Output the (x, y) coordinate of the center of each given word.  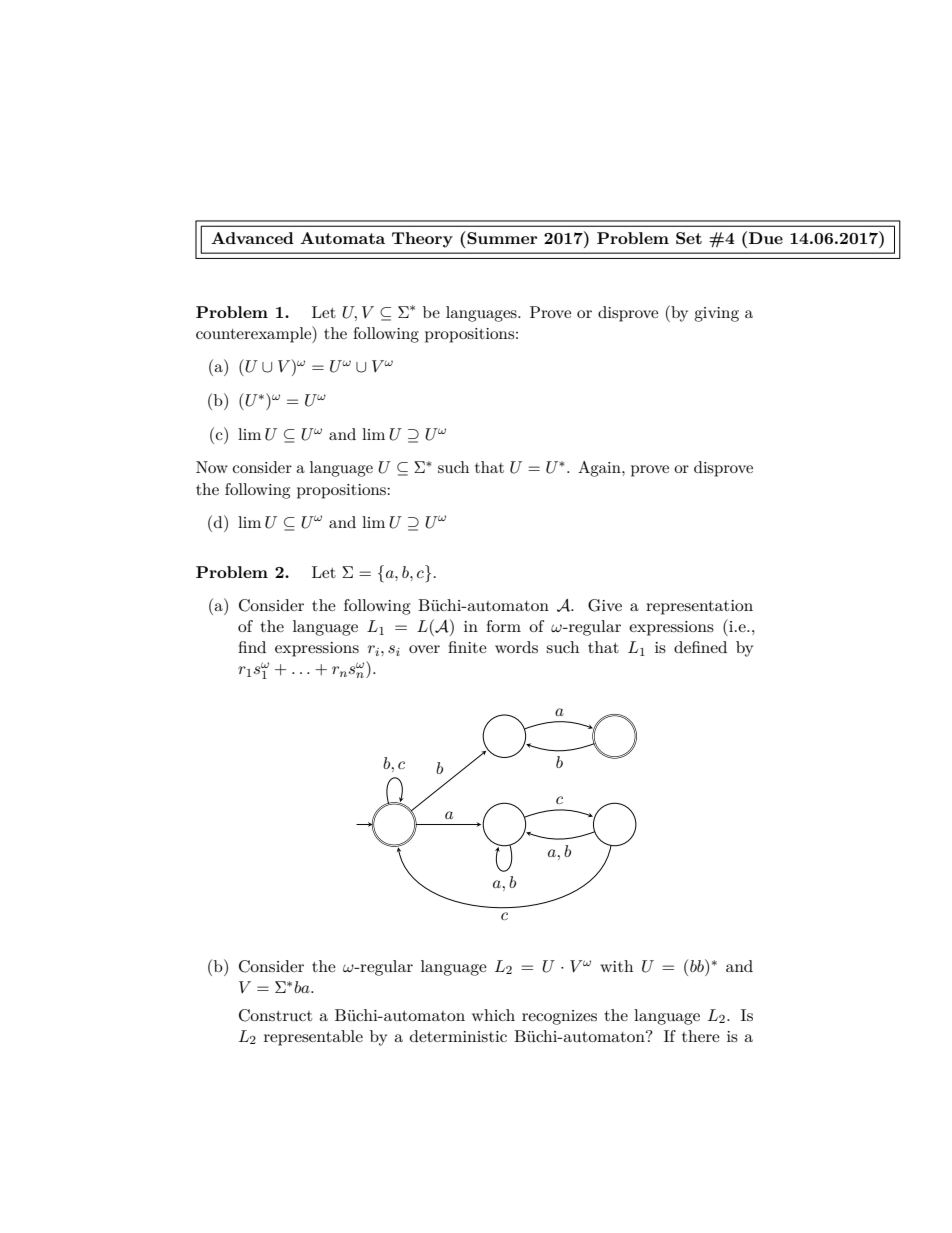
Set (689, 238)
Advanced (252, 238)
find (252, 647)
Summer (501, 238)
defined (700, 647)
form (503, 626)
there (701, 1036)
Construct (275, 1015)
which (493, 1015)
